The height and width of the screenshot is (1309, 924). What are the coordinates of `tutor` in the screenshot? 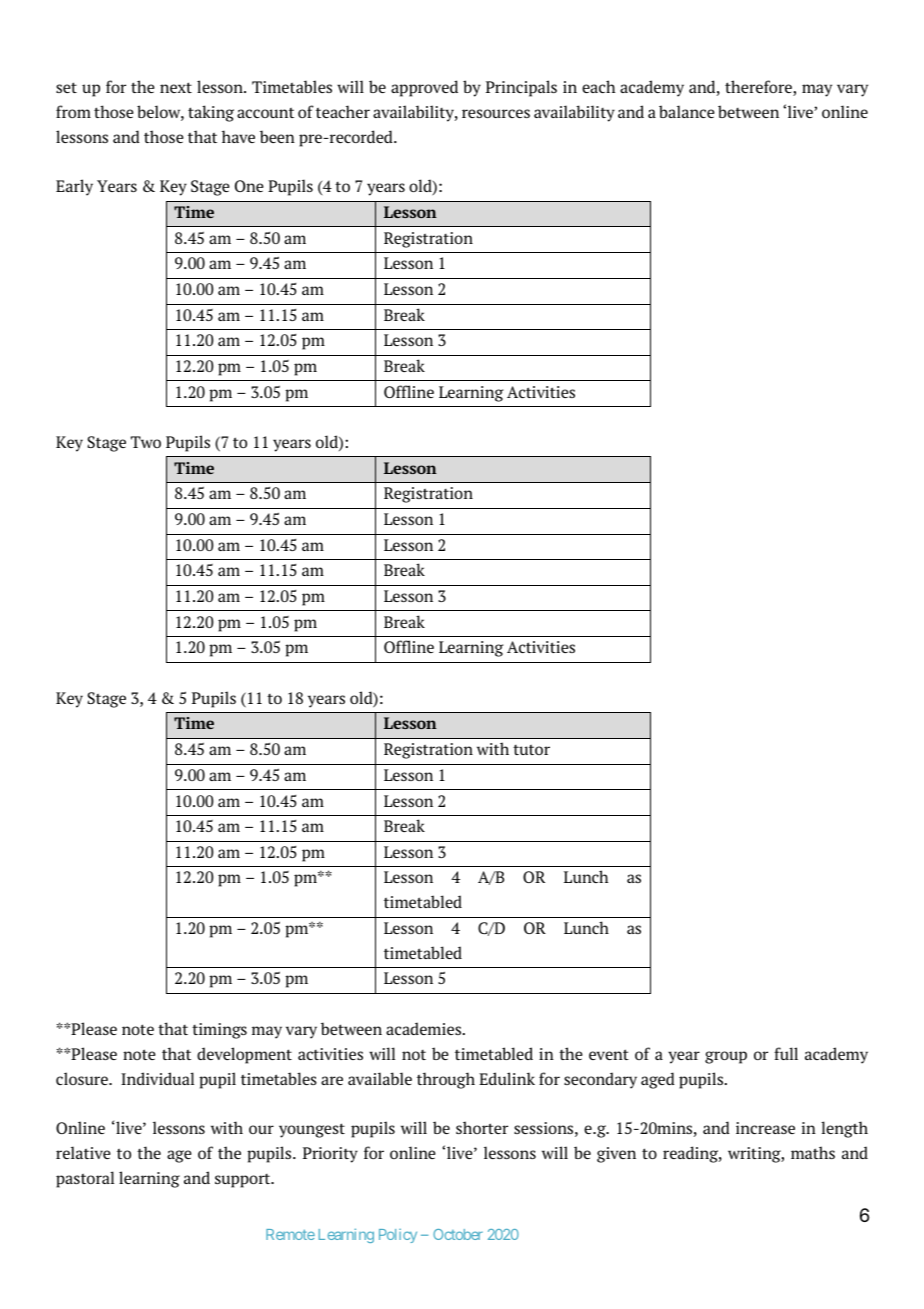 It's located at (531, 750).
